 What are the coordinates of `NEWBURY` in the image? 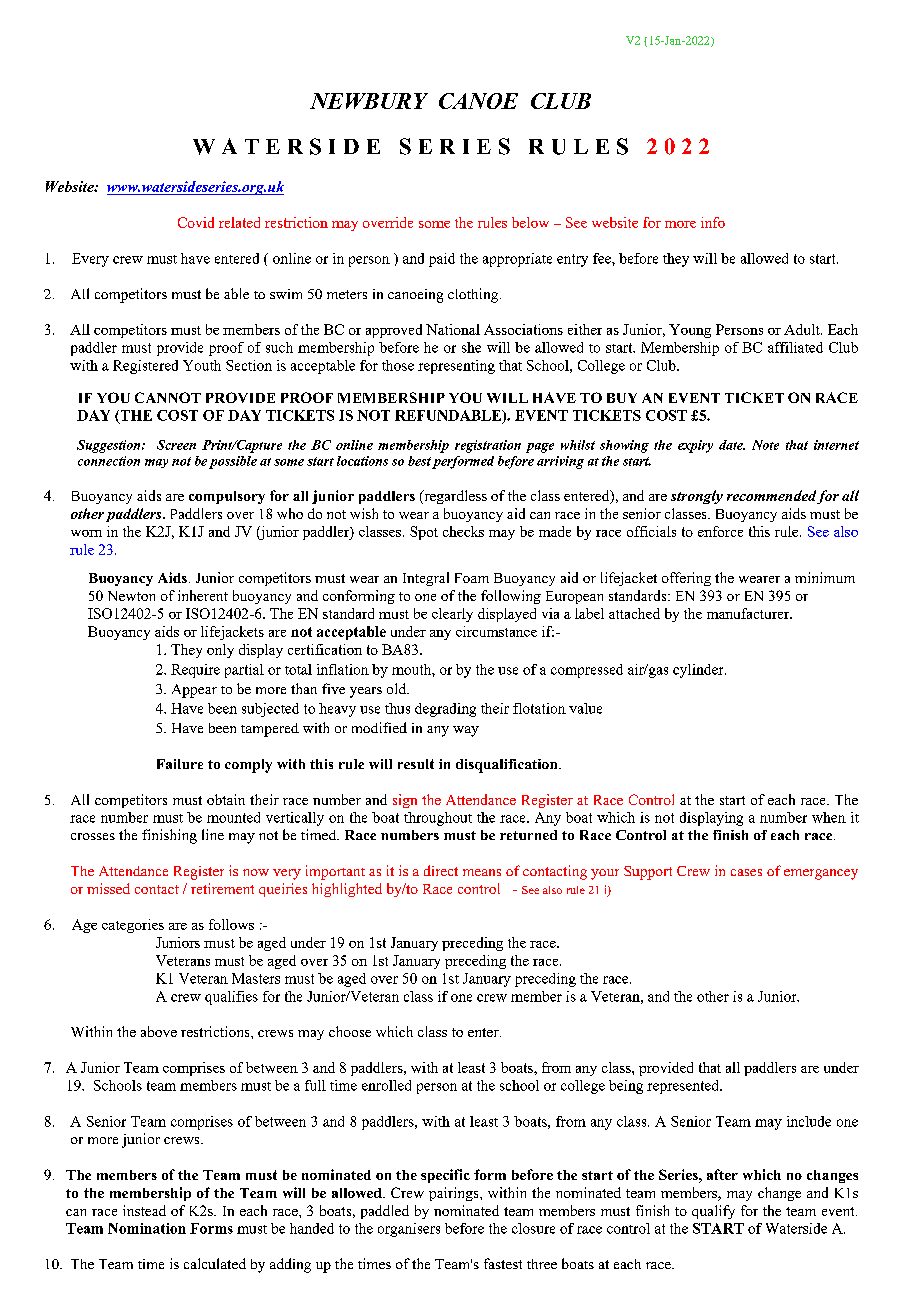 It's located at (369, 101).
